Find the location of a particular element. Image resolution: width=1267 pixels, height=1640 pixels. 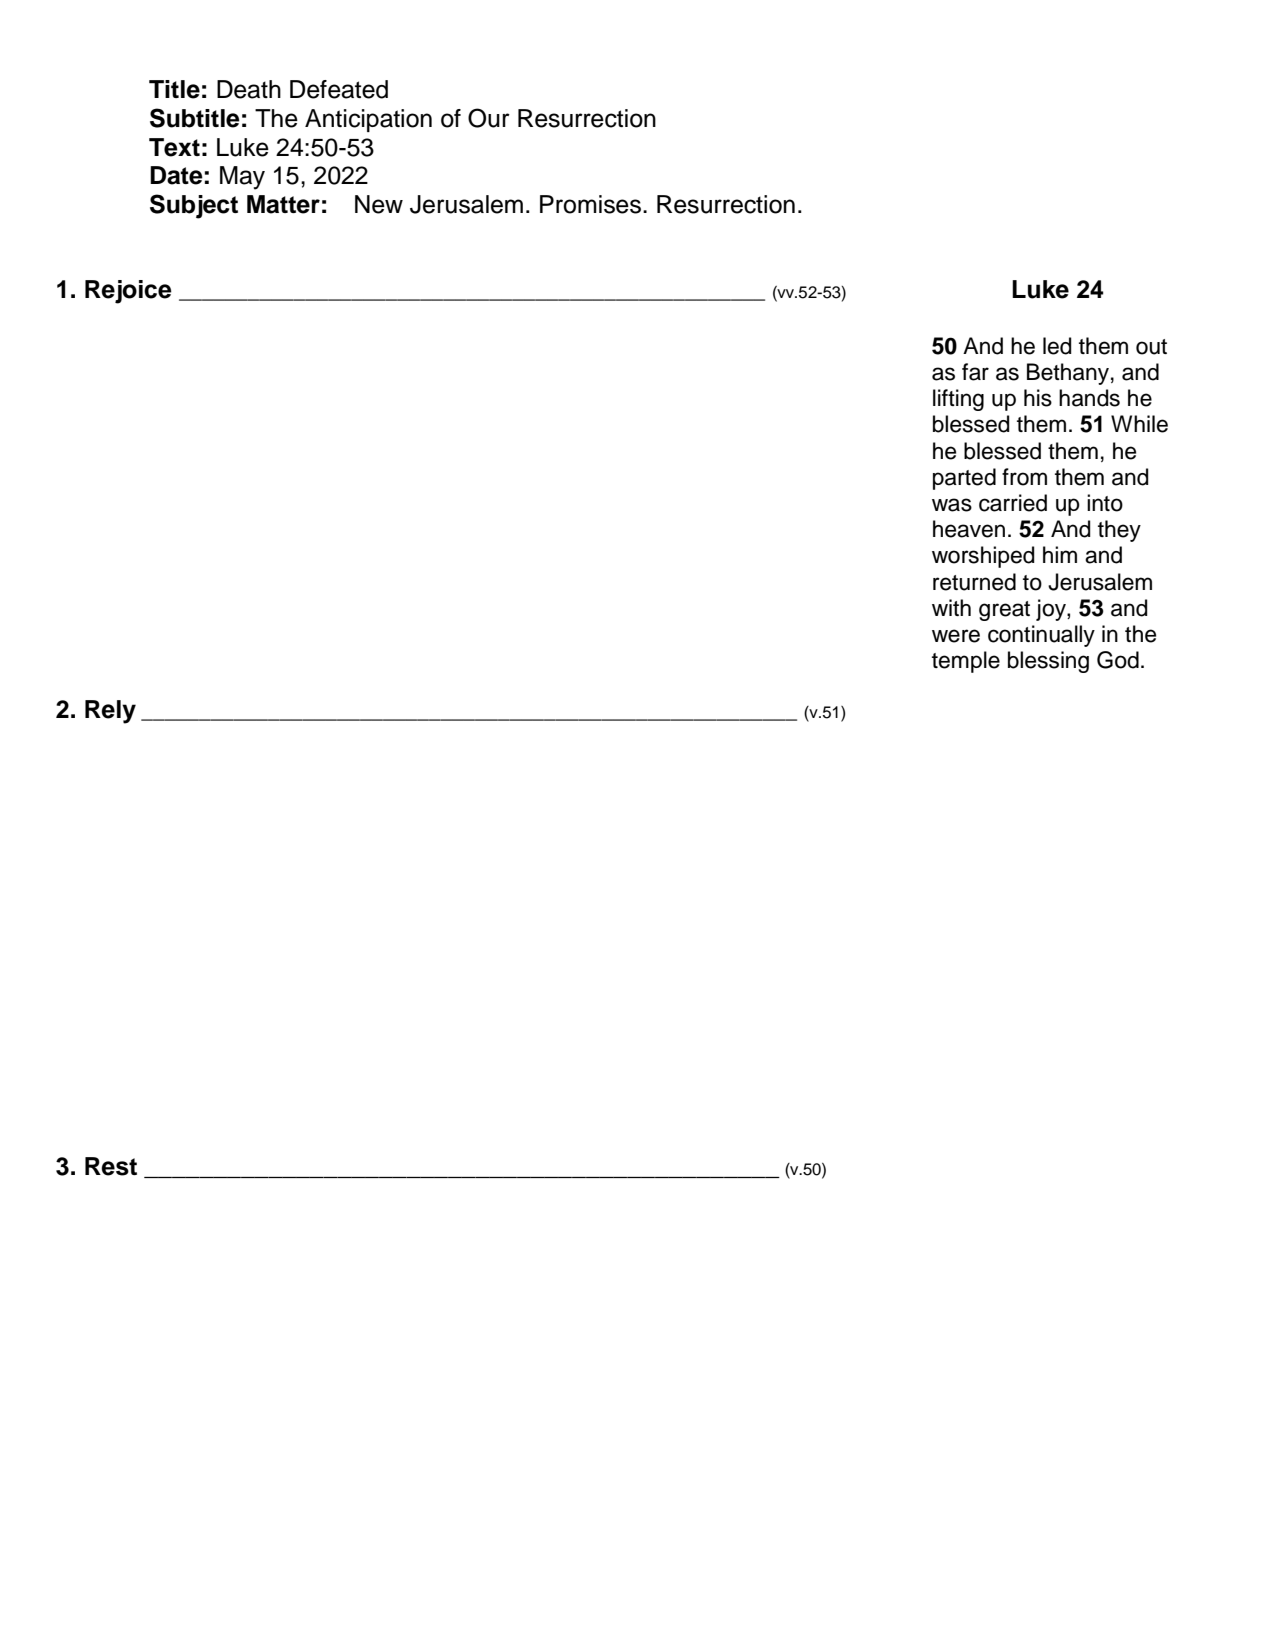

continually is located at coordinates (1041, 636).
